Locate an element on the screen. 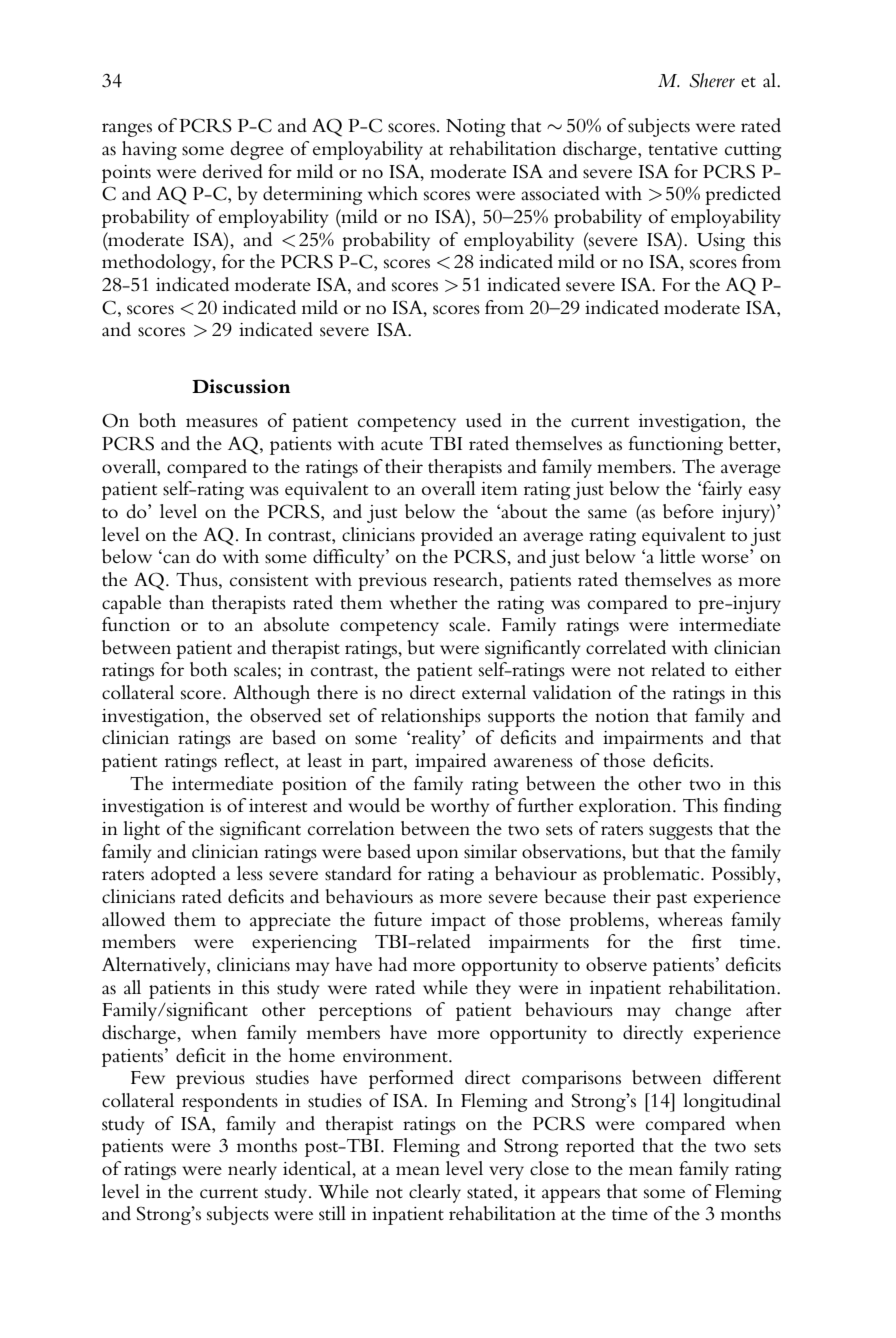 The image size is (896, 1338). before is located at coordinates (688, 511).
